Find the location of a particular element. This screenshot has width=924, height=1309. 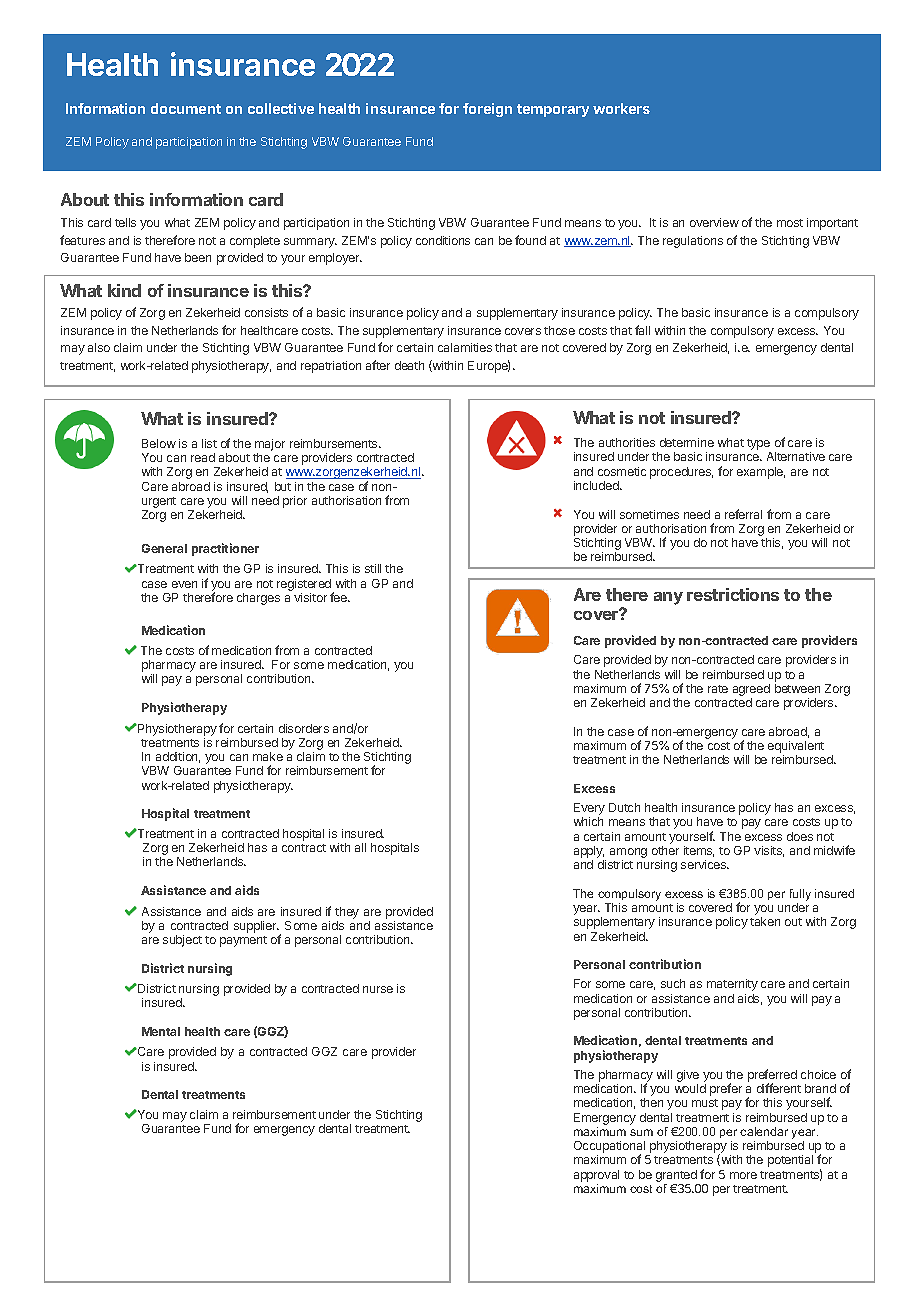

included is located at coordinates (597, 485).
